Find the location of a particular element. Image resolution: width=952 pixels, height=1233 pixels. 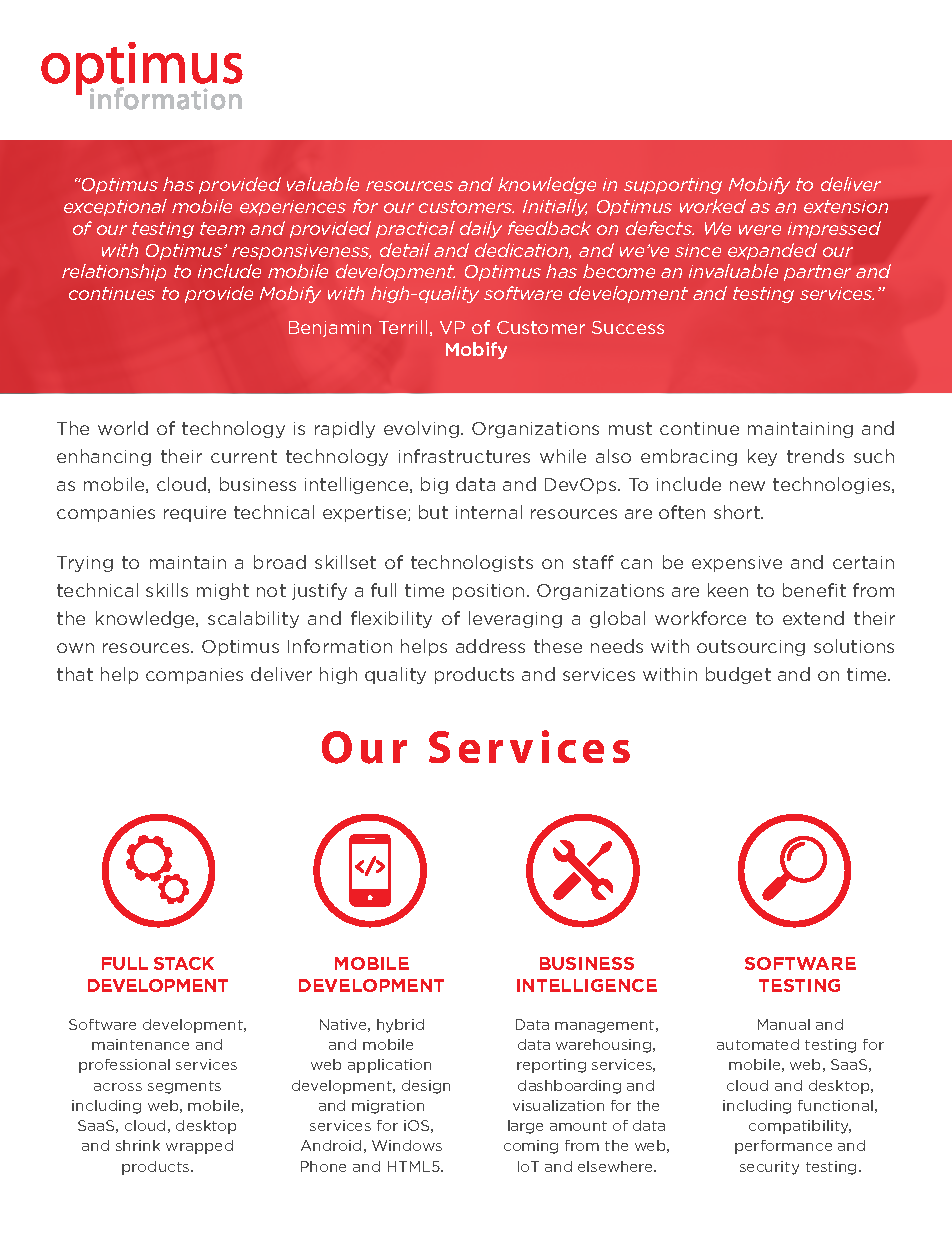

world is located at coordinates (123, 428).
